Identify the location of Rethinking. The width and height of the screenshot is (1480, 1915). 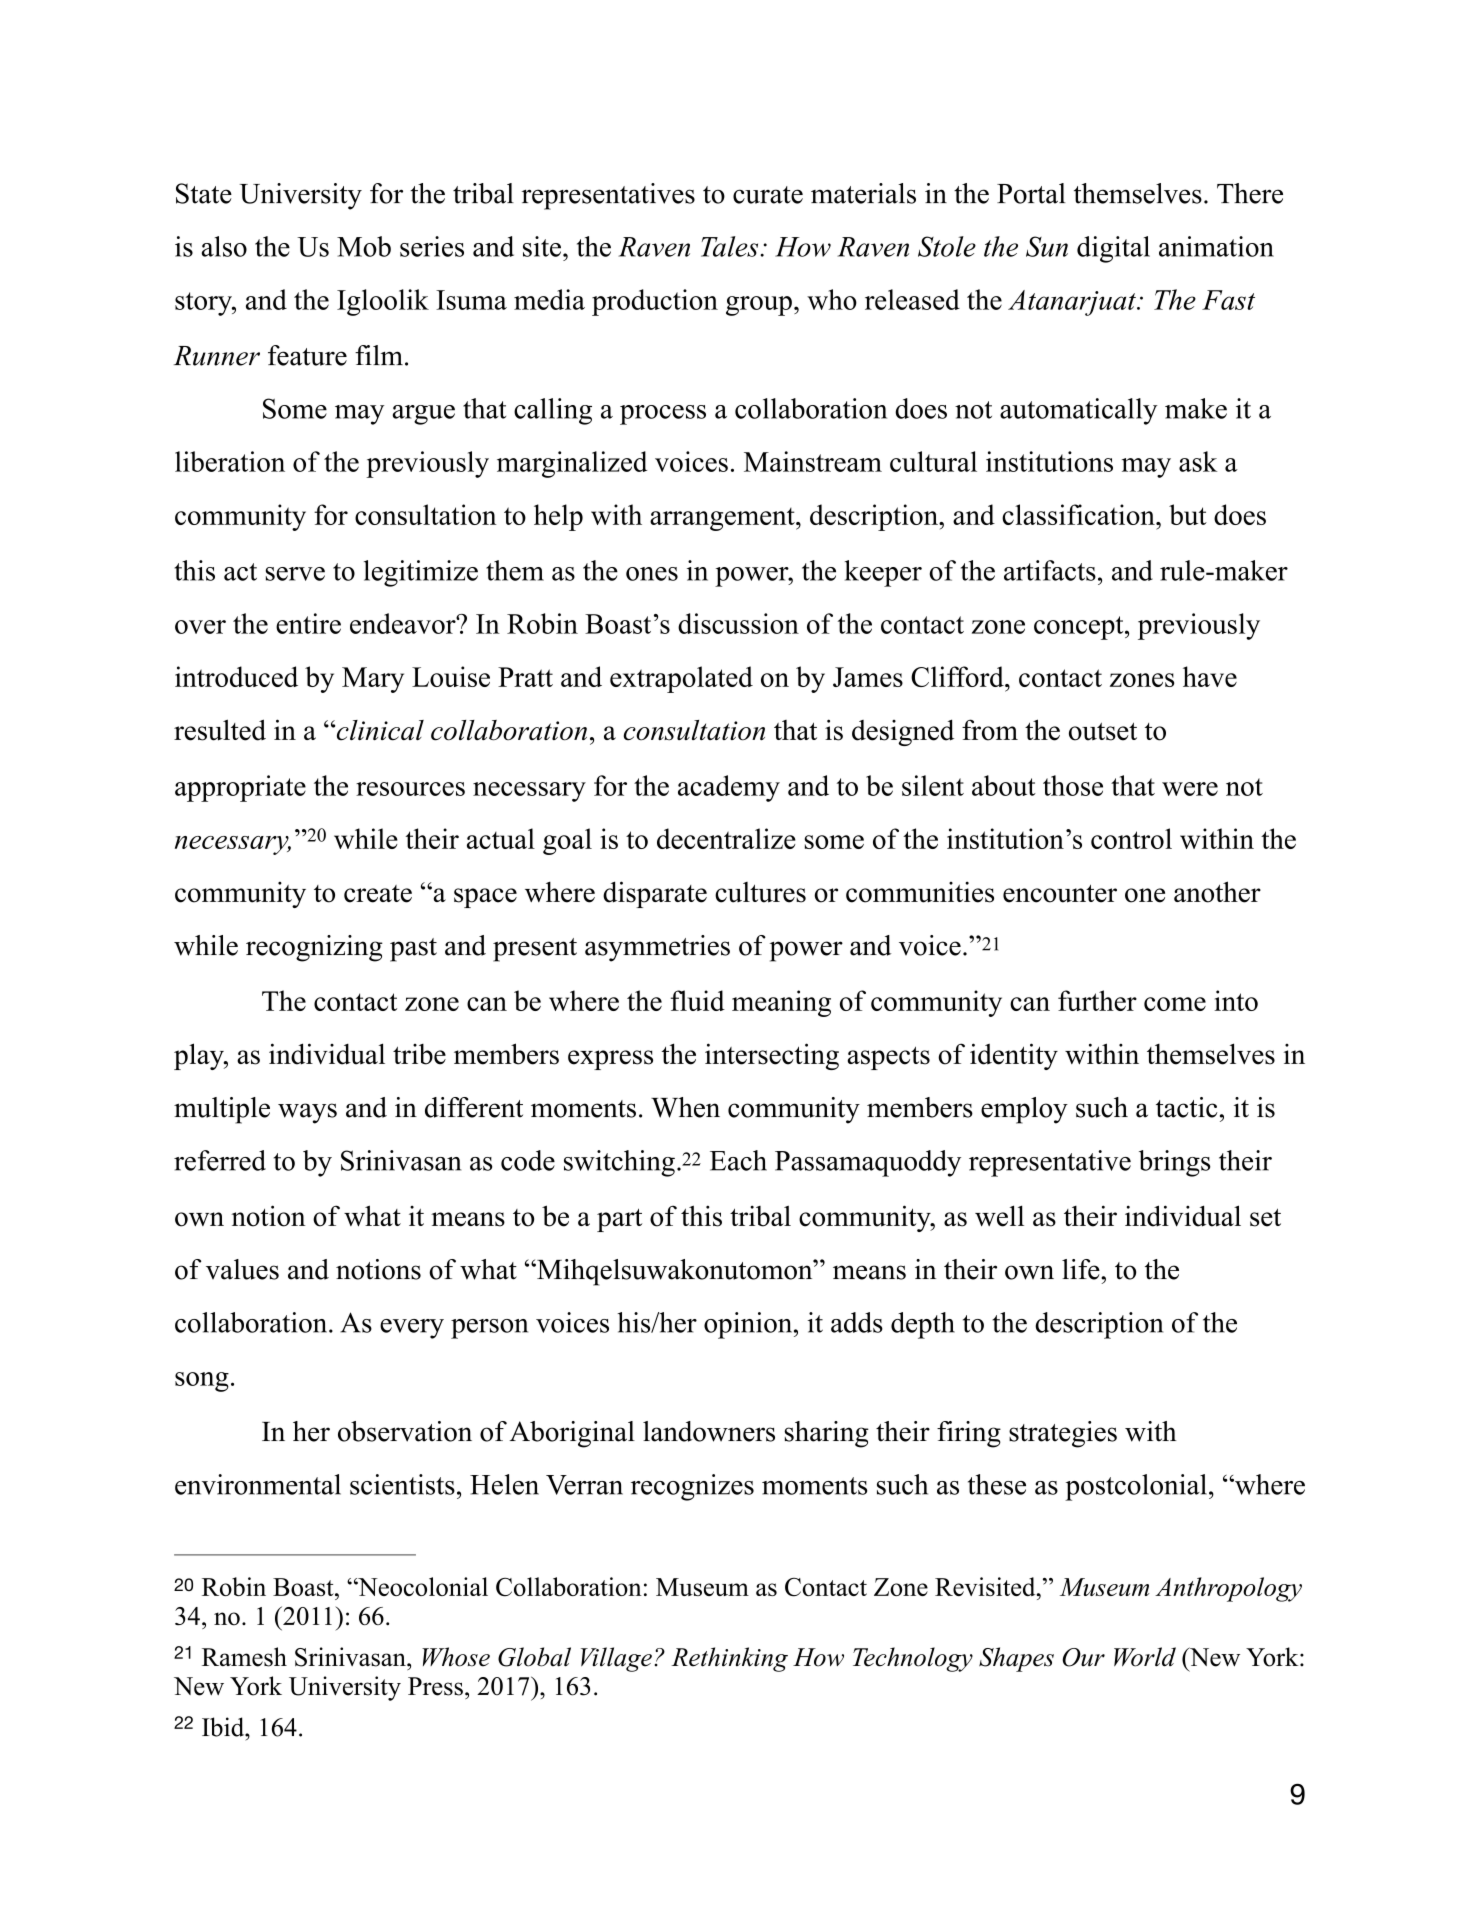
(729, 1659).
